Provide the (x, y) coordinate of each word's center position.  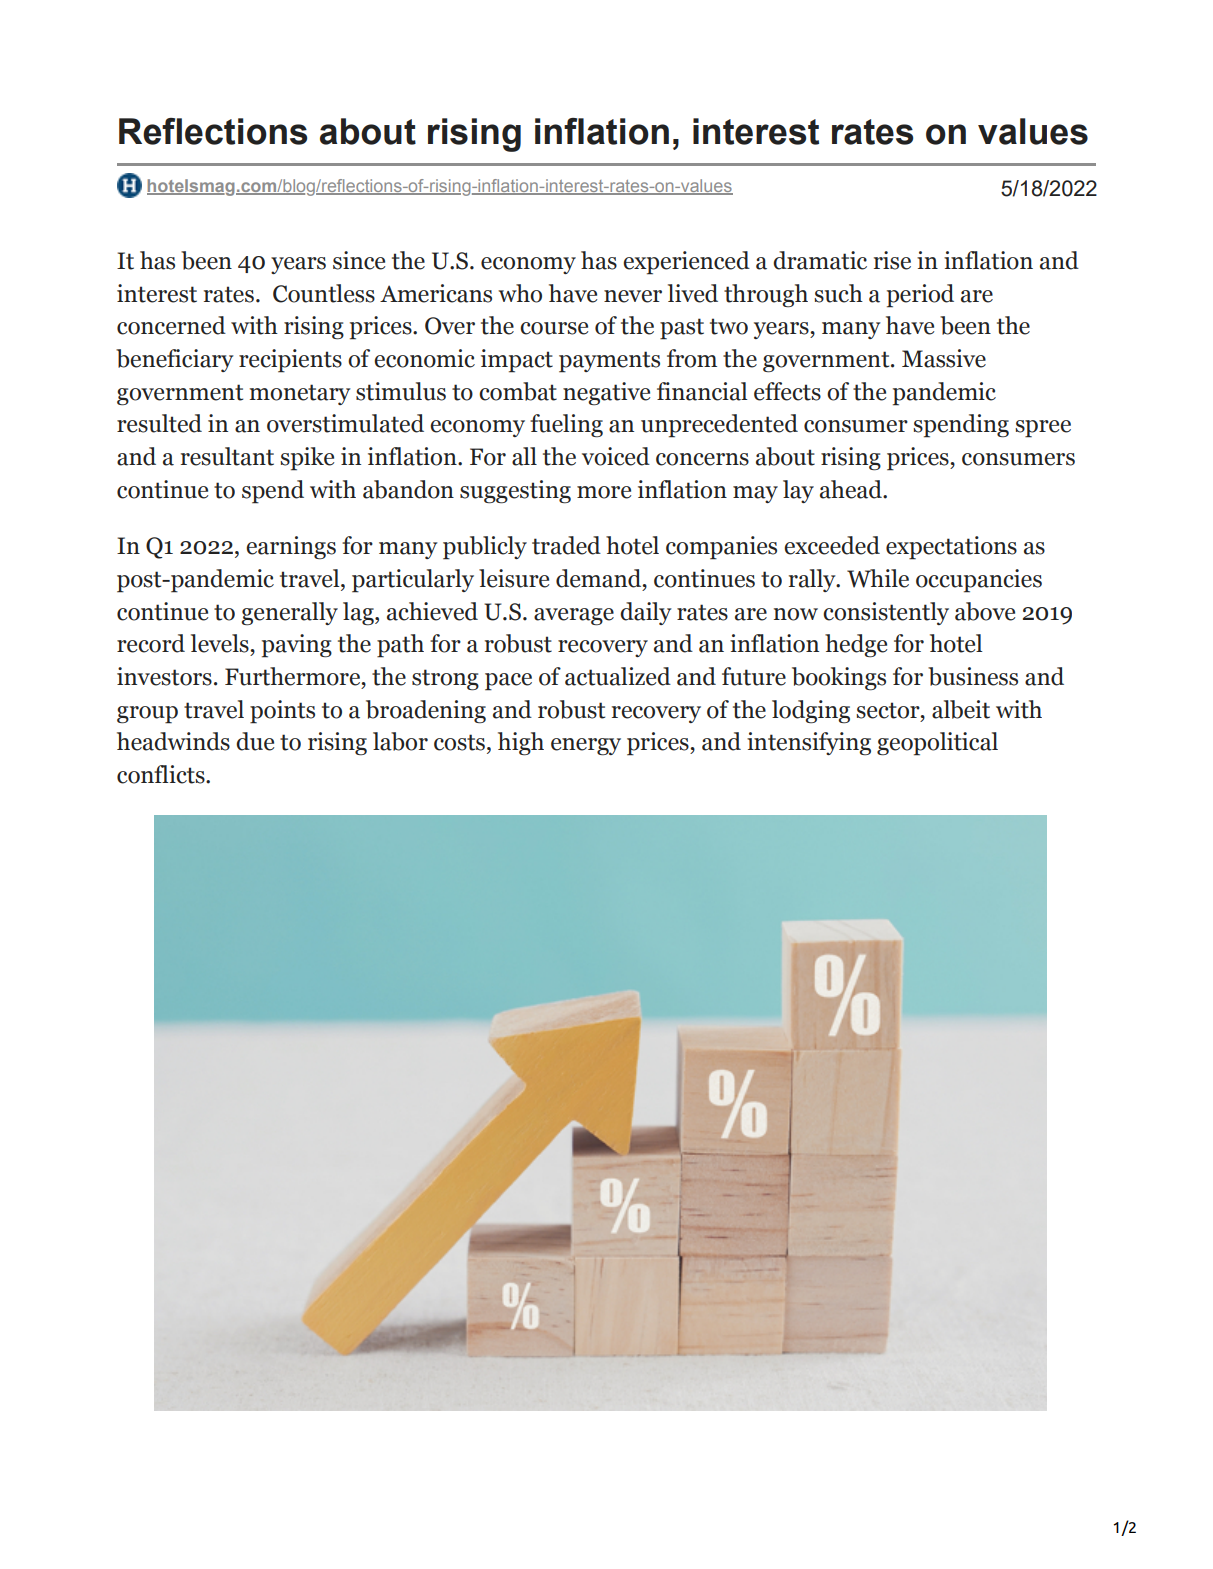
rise (892, 260)
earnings (291, 548)
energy (586, 747)
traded (566, 545)
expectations (951, 548)
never (633, 296)
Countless (324, 293)
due (255, 741)
